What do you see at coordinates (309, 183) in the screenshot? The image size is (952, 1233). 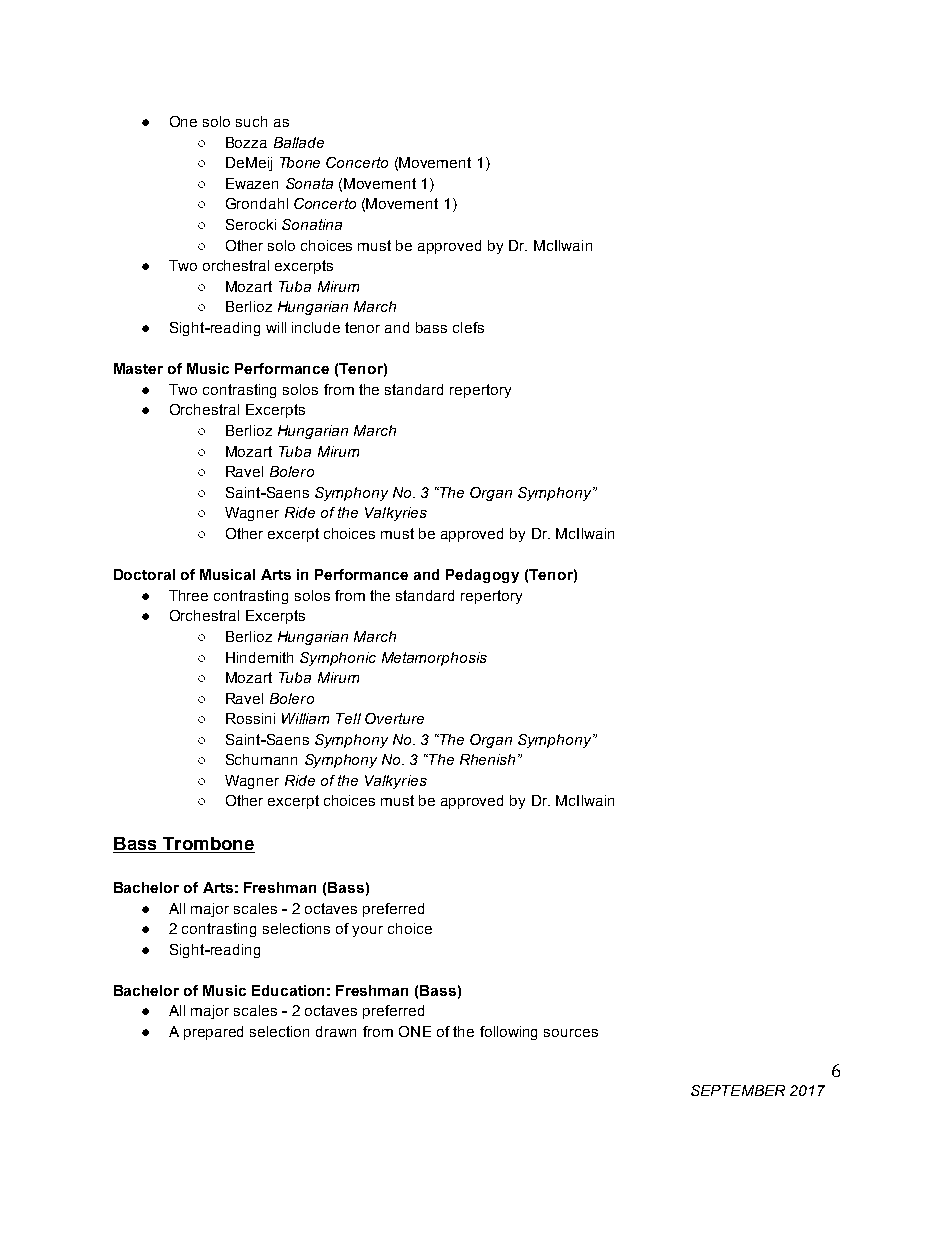 I see `Sonata` at bounding box center [309, 183].
